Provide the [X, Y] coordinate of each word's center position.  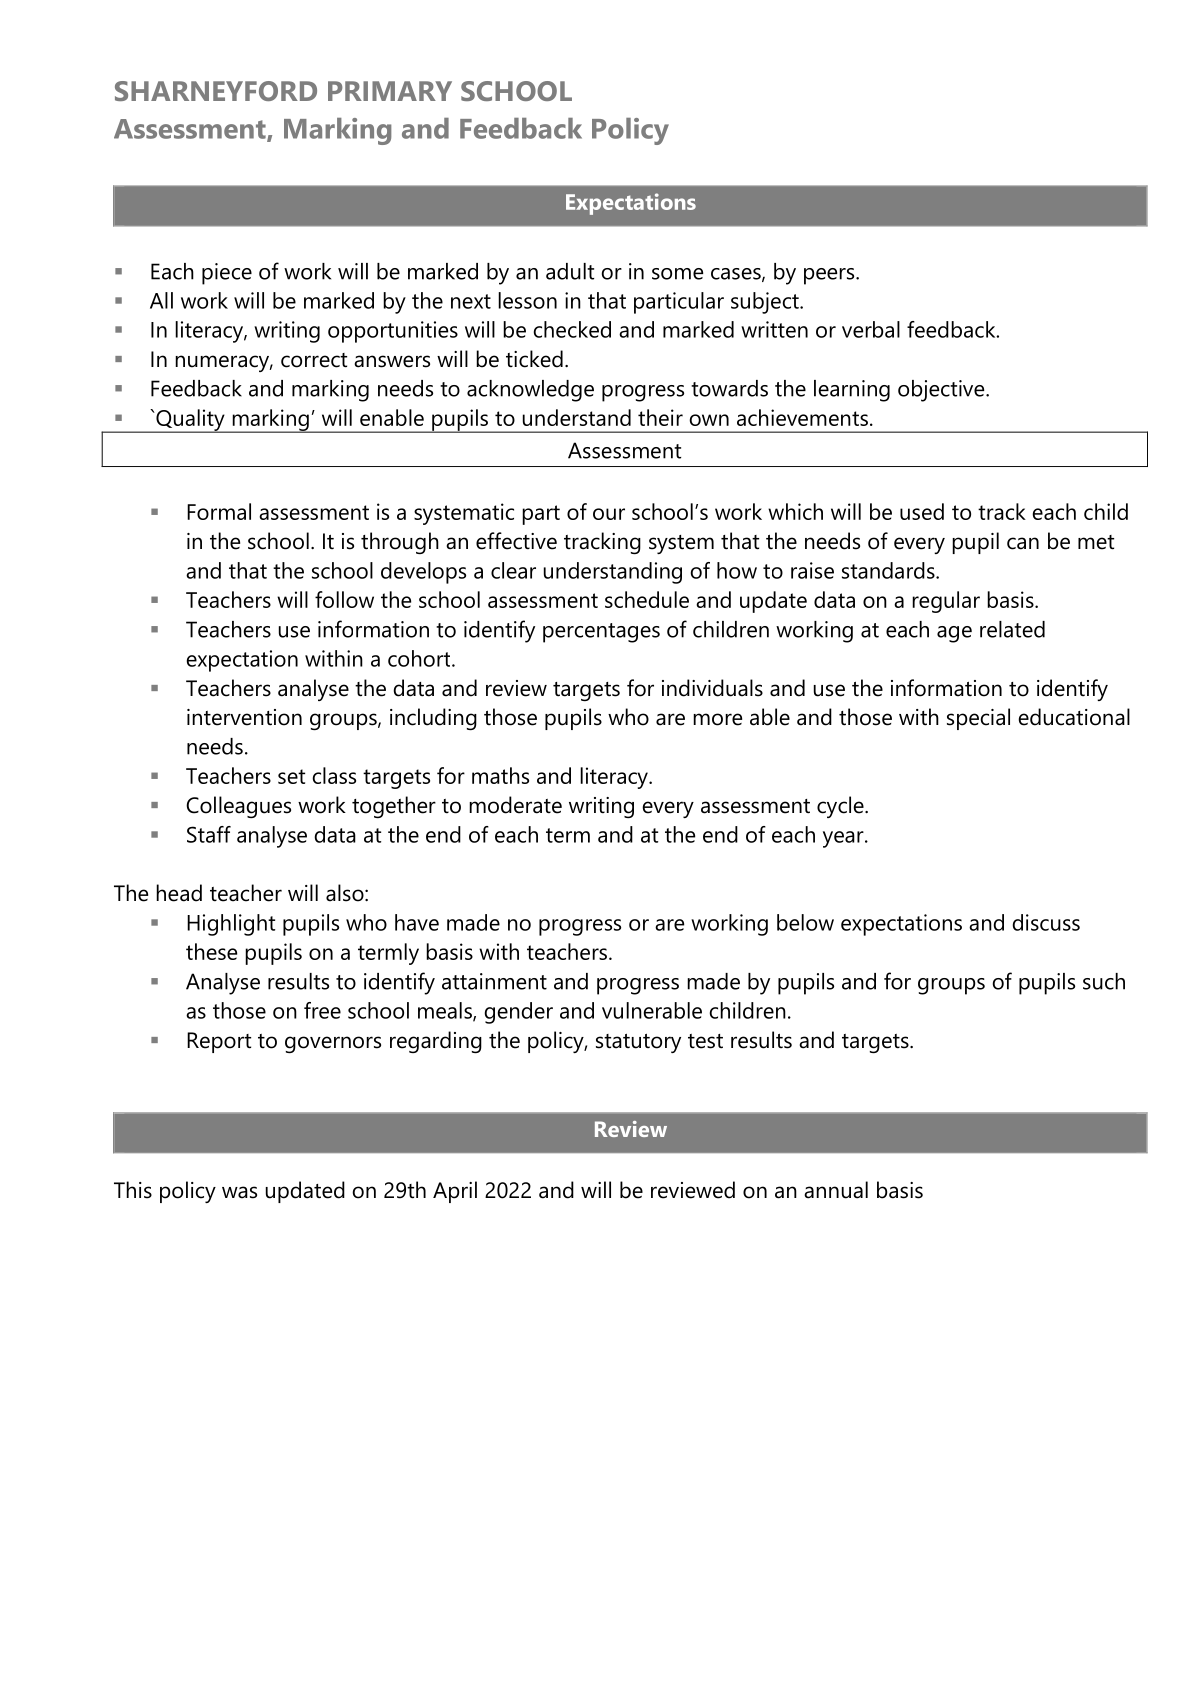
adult [570, 271]
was [239, 1192]
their [660, 417]
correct [314, 360]
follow [344, 599]
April [455, 1192]
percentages [601, 633]
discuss [1046, 922]
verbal [871, 329]
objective [942, 391]
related [1012, 629]
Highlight [231, 925]
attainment [494, 981]
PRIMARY [390, 91]
